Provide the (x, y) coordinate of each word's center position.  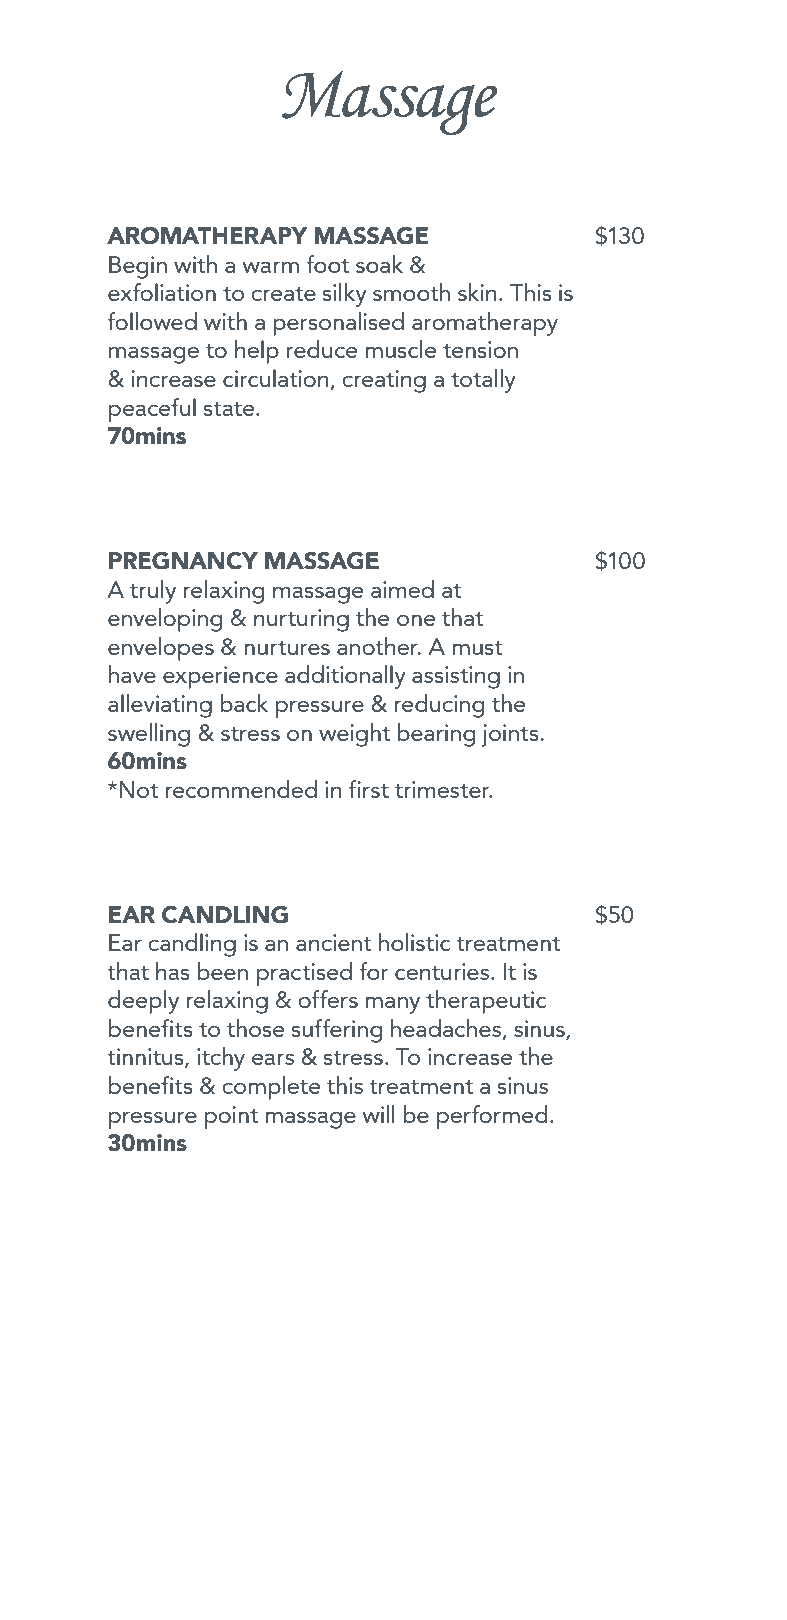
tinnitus (146, 1058)
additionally (345, 677)
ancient (334, 942)
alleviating (160, 706)
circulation (277, 379)
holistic (415, 942)
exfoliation (162, 292)
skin (477, 292)
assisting (456, 677)
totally (483, 381)
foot (327, 264)
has (173, 971)
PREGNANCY (183, 561)
